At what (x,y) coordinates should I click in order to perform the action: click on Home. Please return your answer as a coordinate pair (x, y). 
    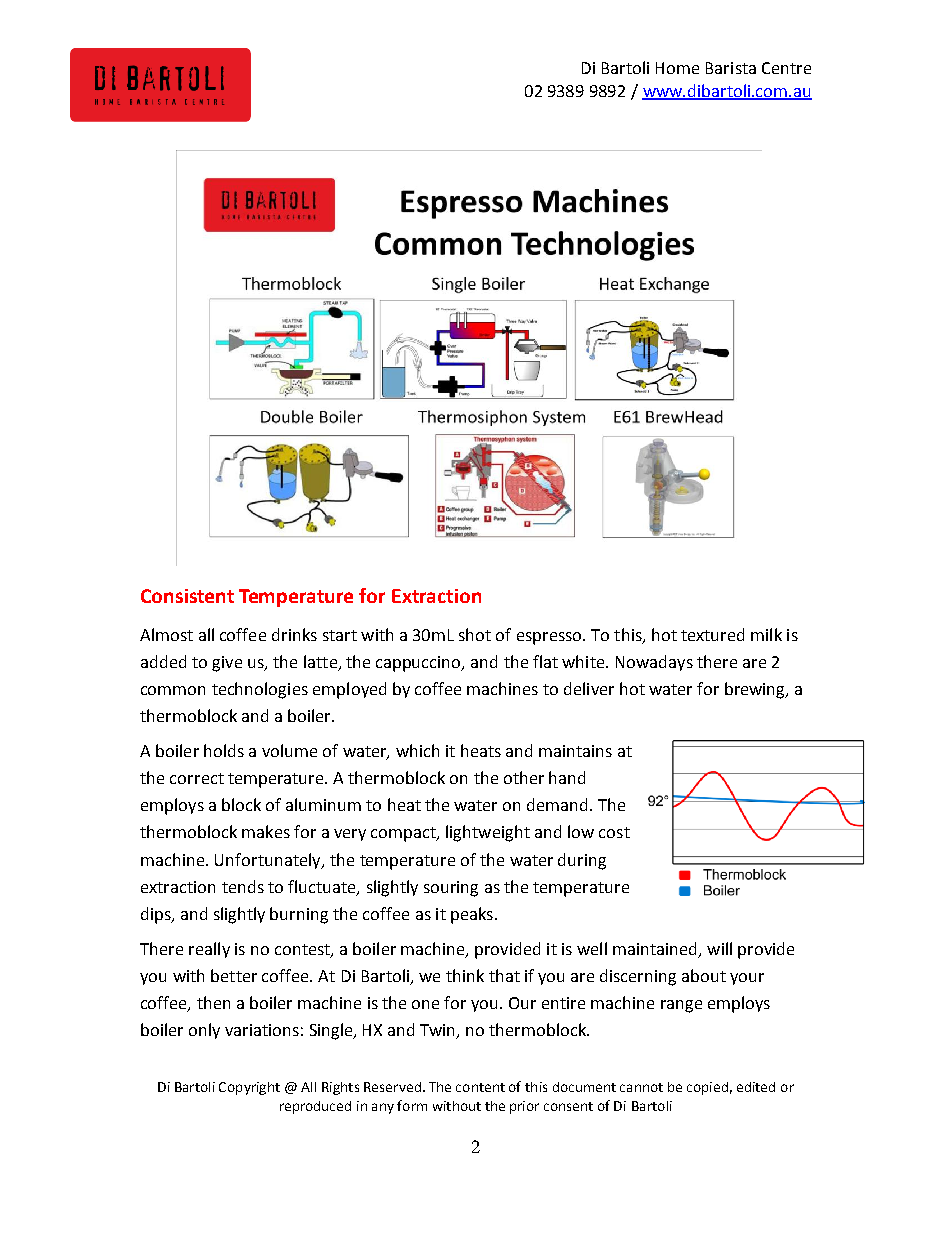
    Looking at the image, I should click on (677, 68).
